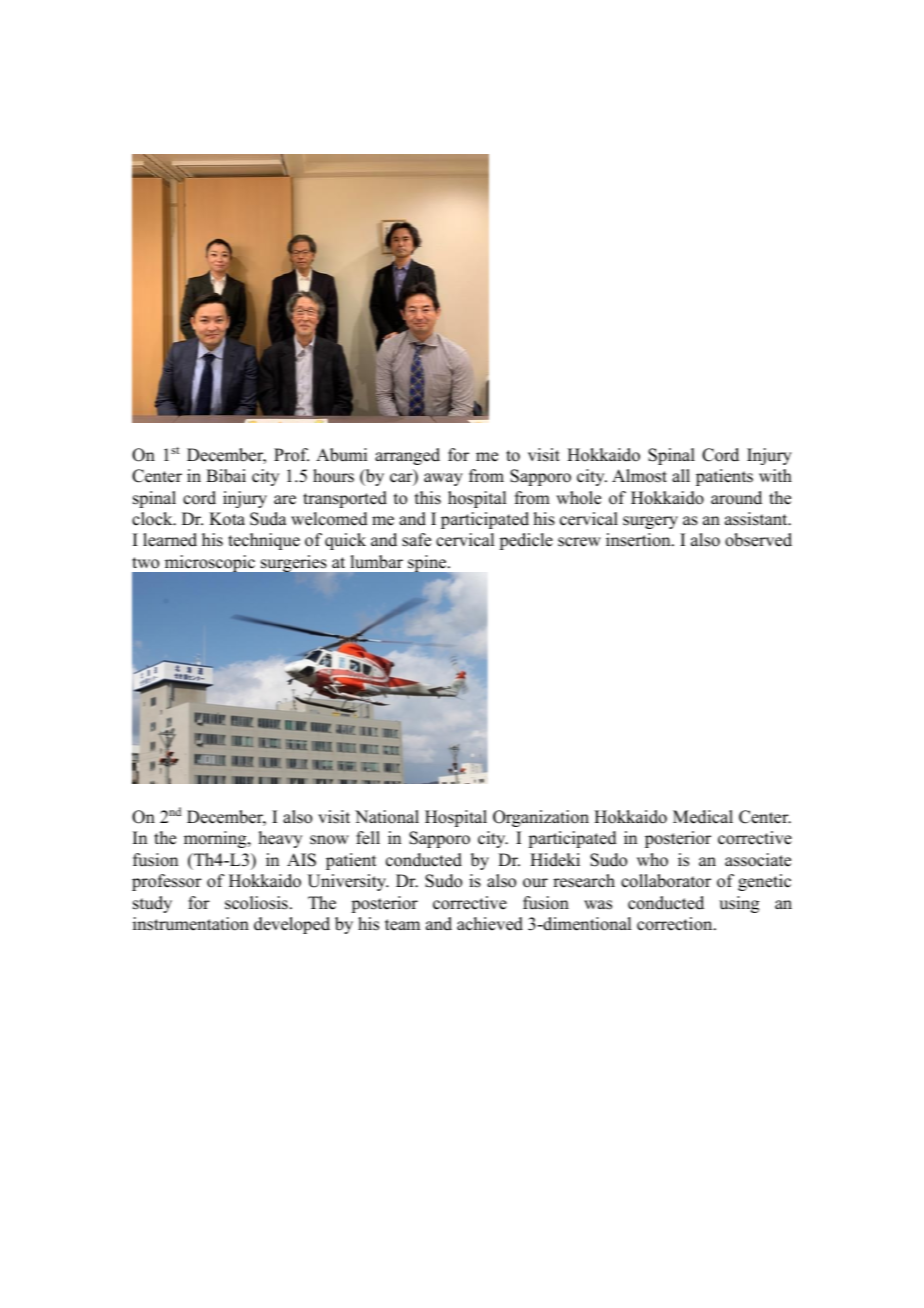  Describe the element at coordinates (376, 562) in the image. I see `lumbar` at that location.
